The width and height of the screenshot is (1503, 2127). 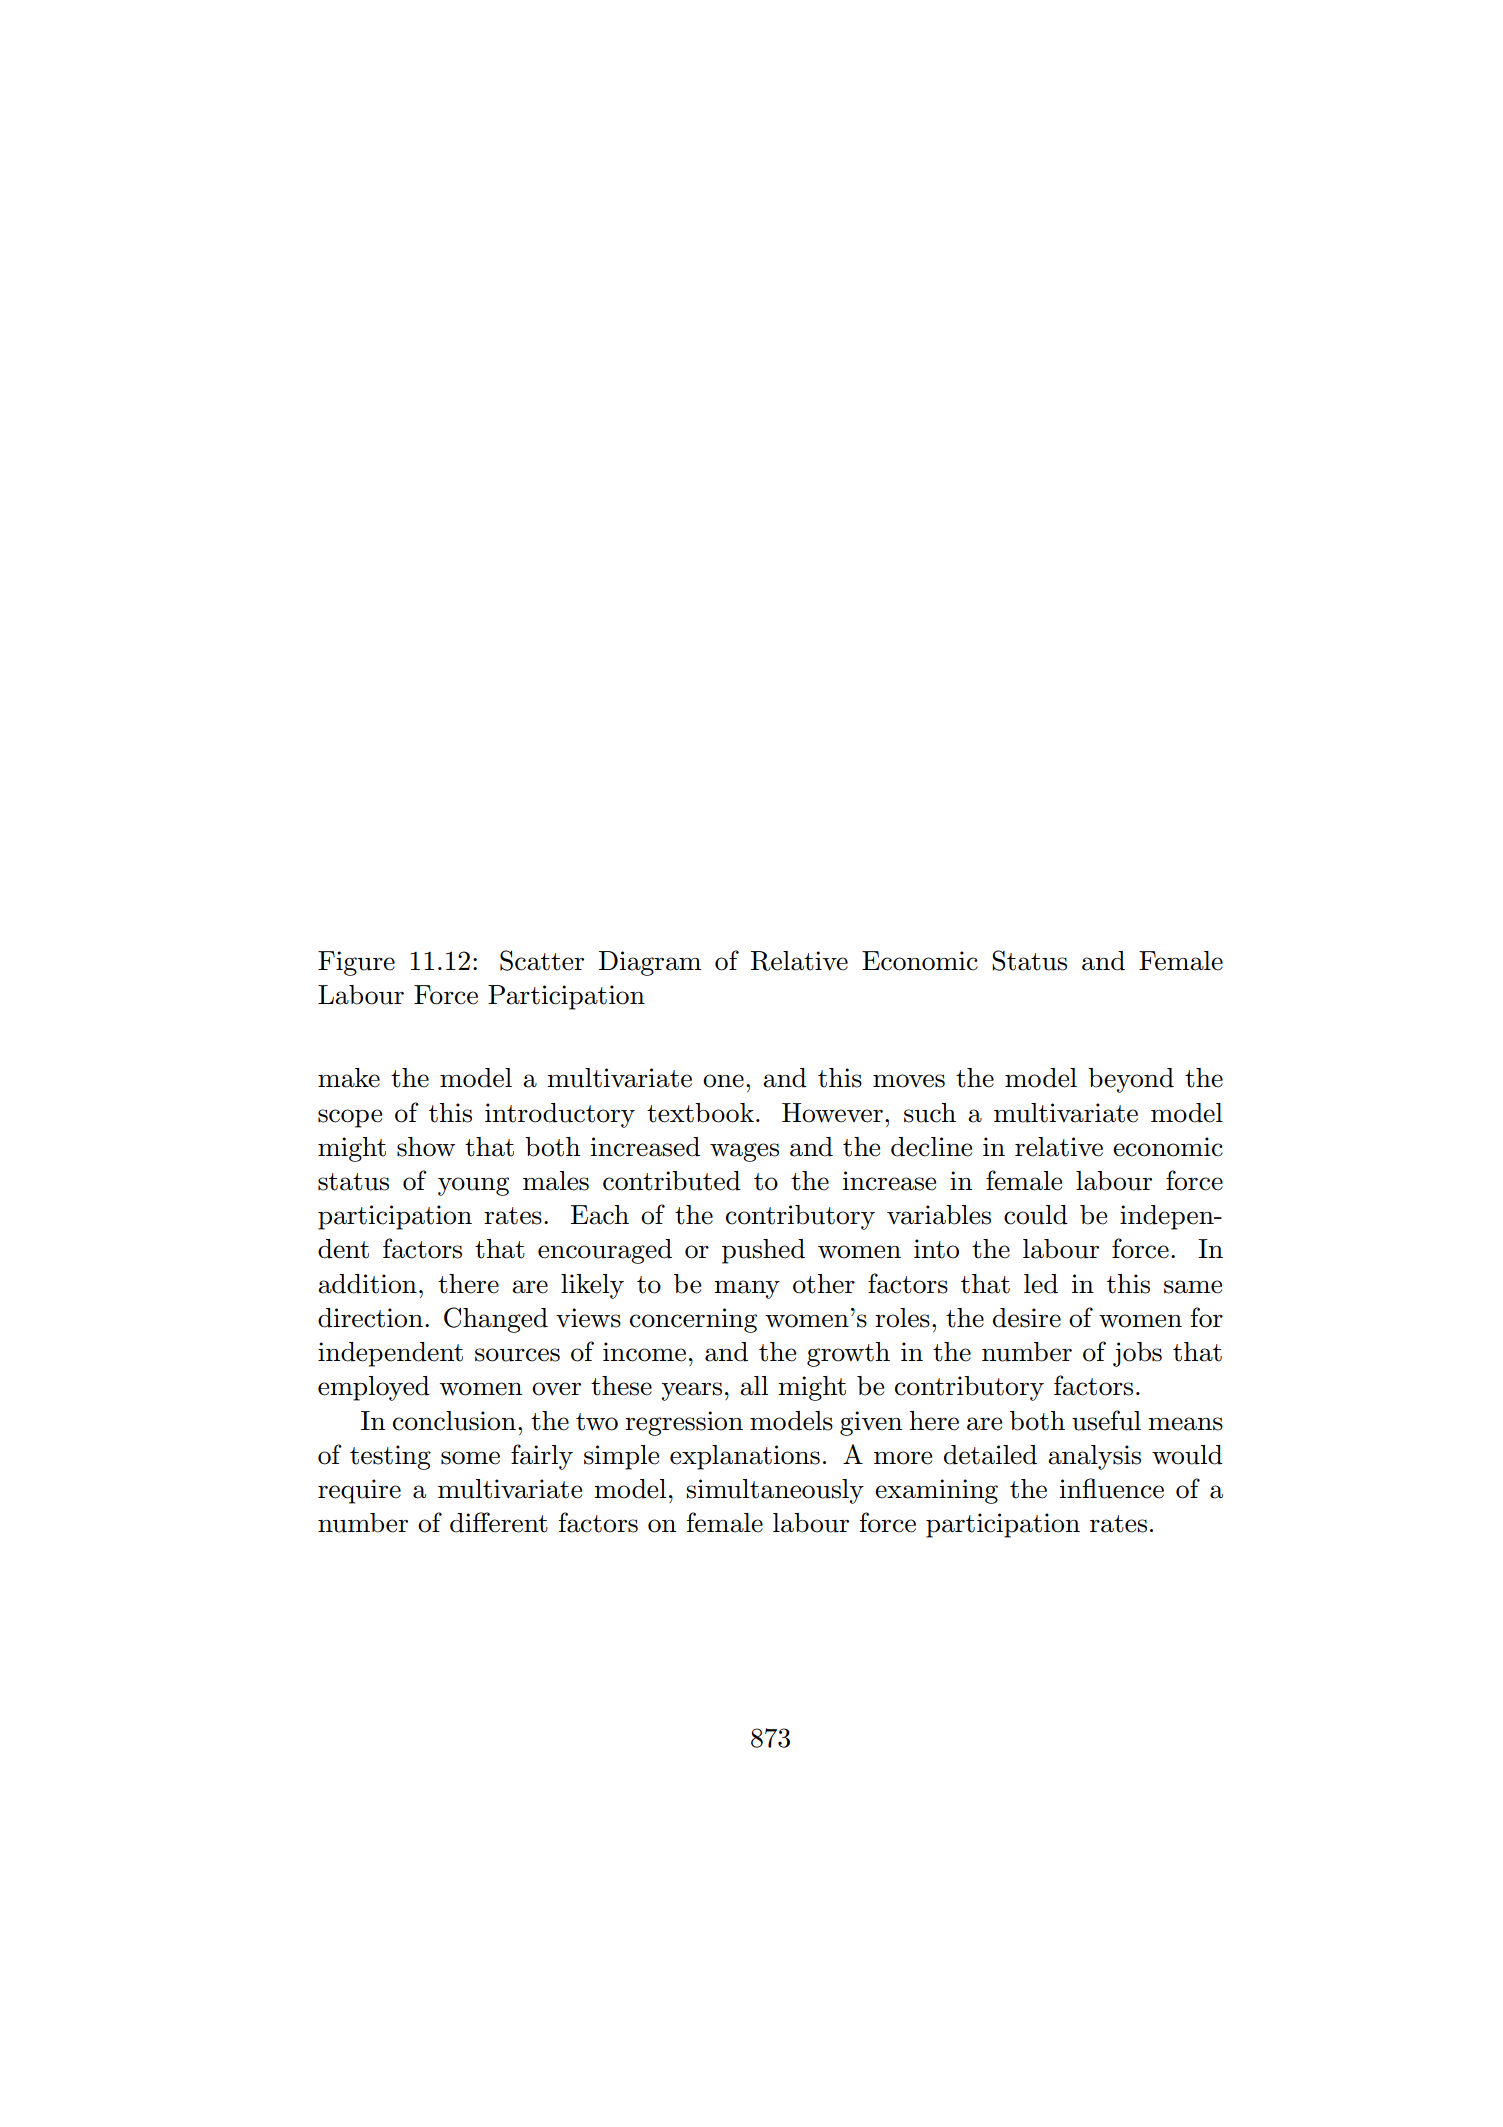 I want to click on different, so click(x=499, y=1522).
